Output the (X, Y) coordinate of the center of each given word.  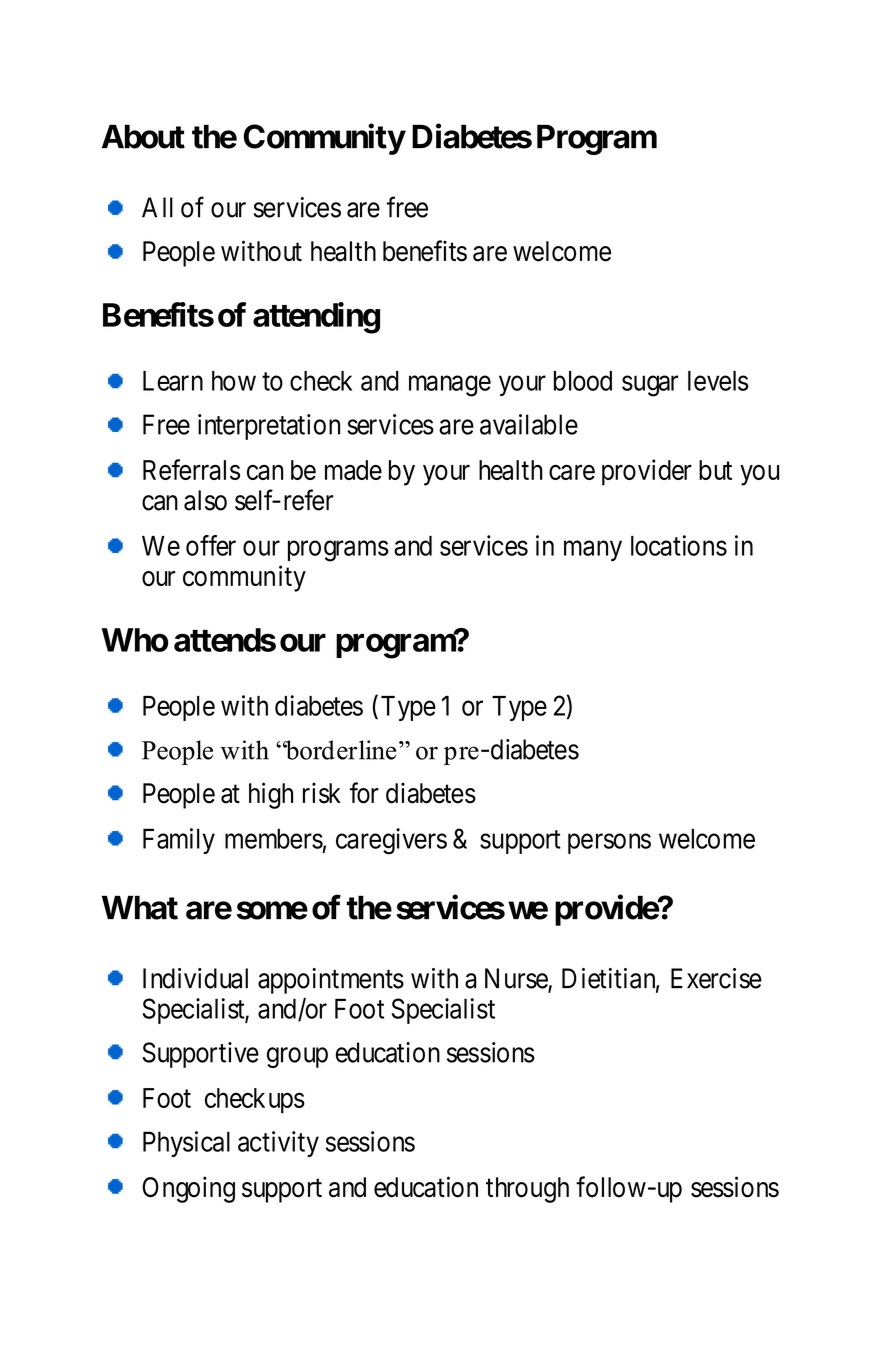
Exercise (716, 978)
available (529, 424)
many (593, 551)
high (271, 795)
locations (679, 545)
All (157, 207)
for (364, 793)
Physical (186, 1144)
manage (450, 386)
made (353, 470)
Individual (195, 978)
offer (211, 545)
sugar (650, 386)
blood (583, 381)
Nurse (517, 979)
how (234, 381)
